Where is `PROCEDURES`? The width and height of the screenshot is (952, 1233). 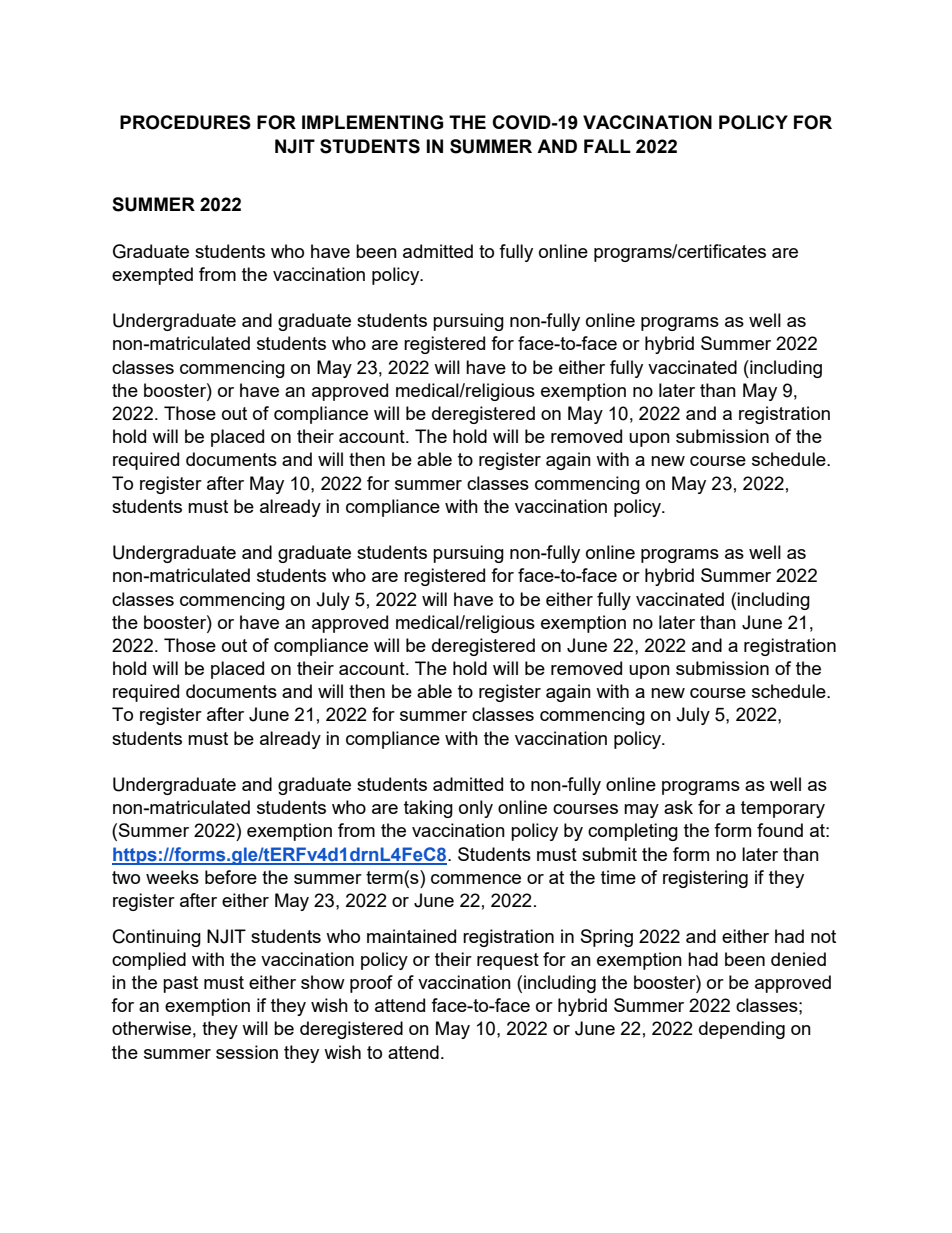 PROCEDURES is located at coordinates (185, 122).
